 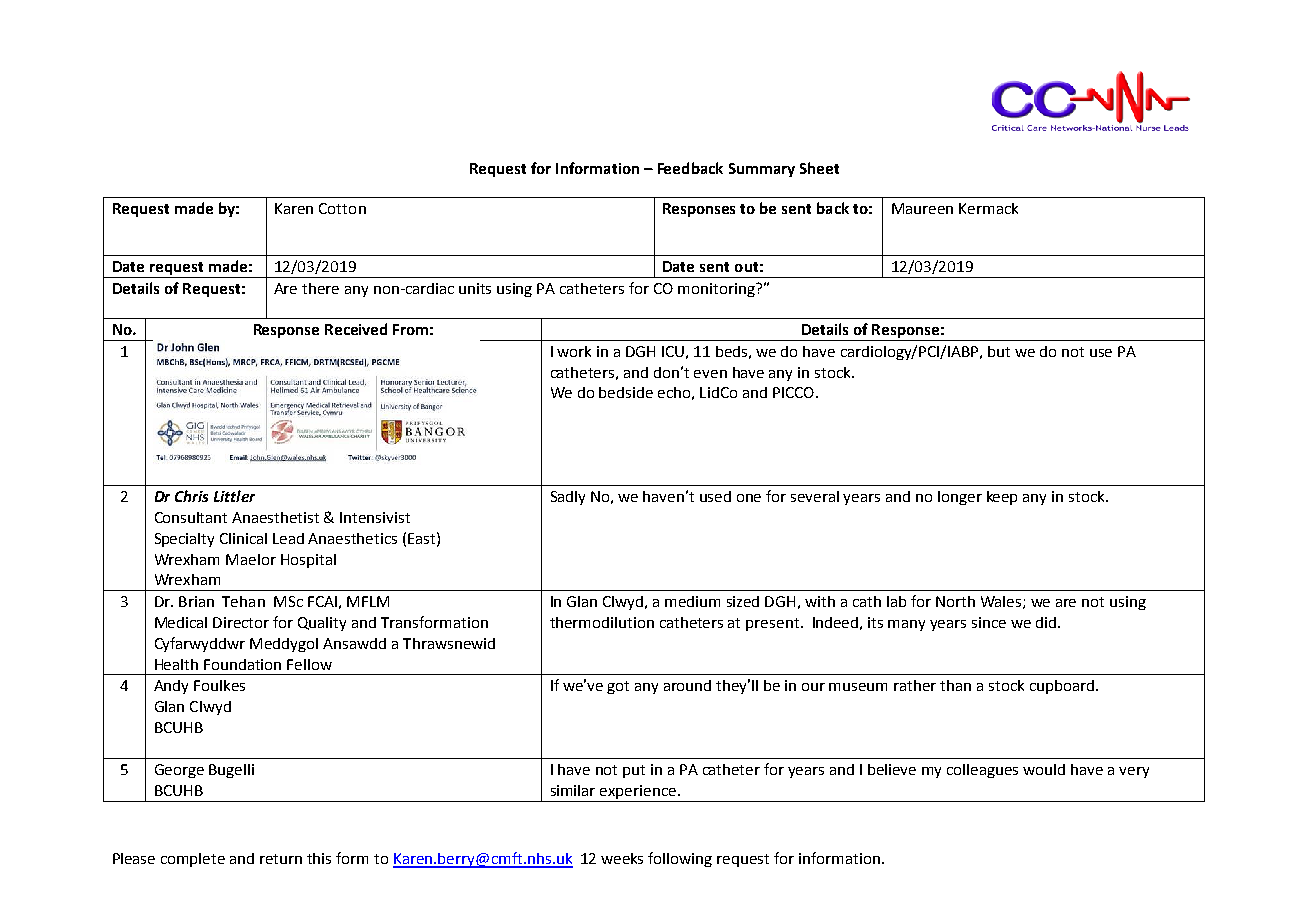 I want to click on Received, so click(x=356, y=329).
